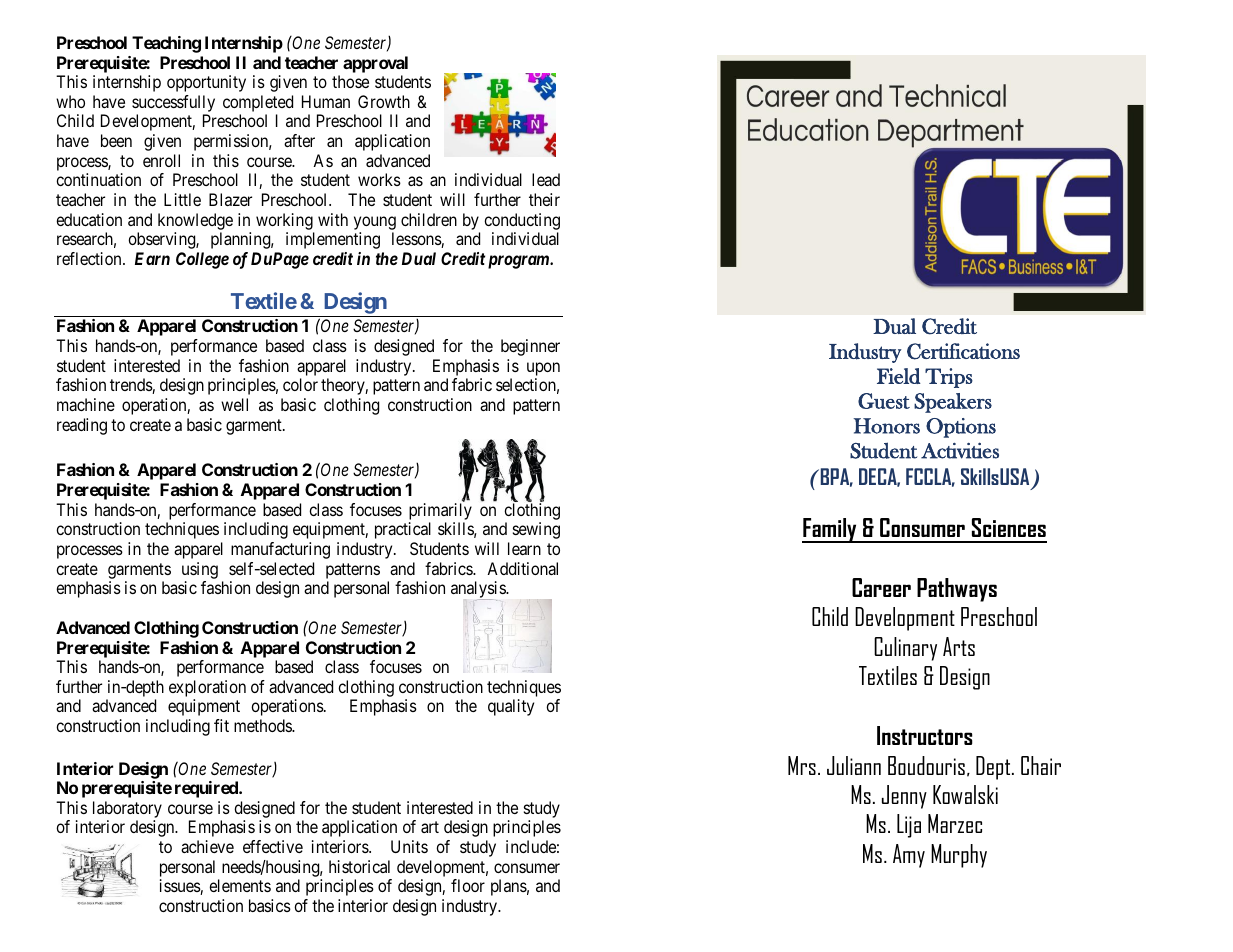 This document has height=952, width=1233. Describe the element at coordinates (82, 426) in the document. I see `reading` at that location.
